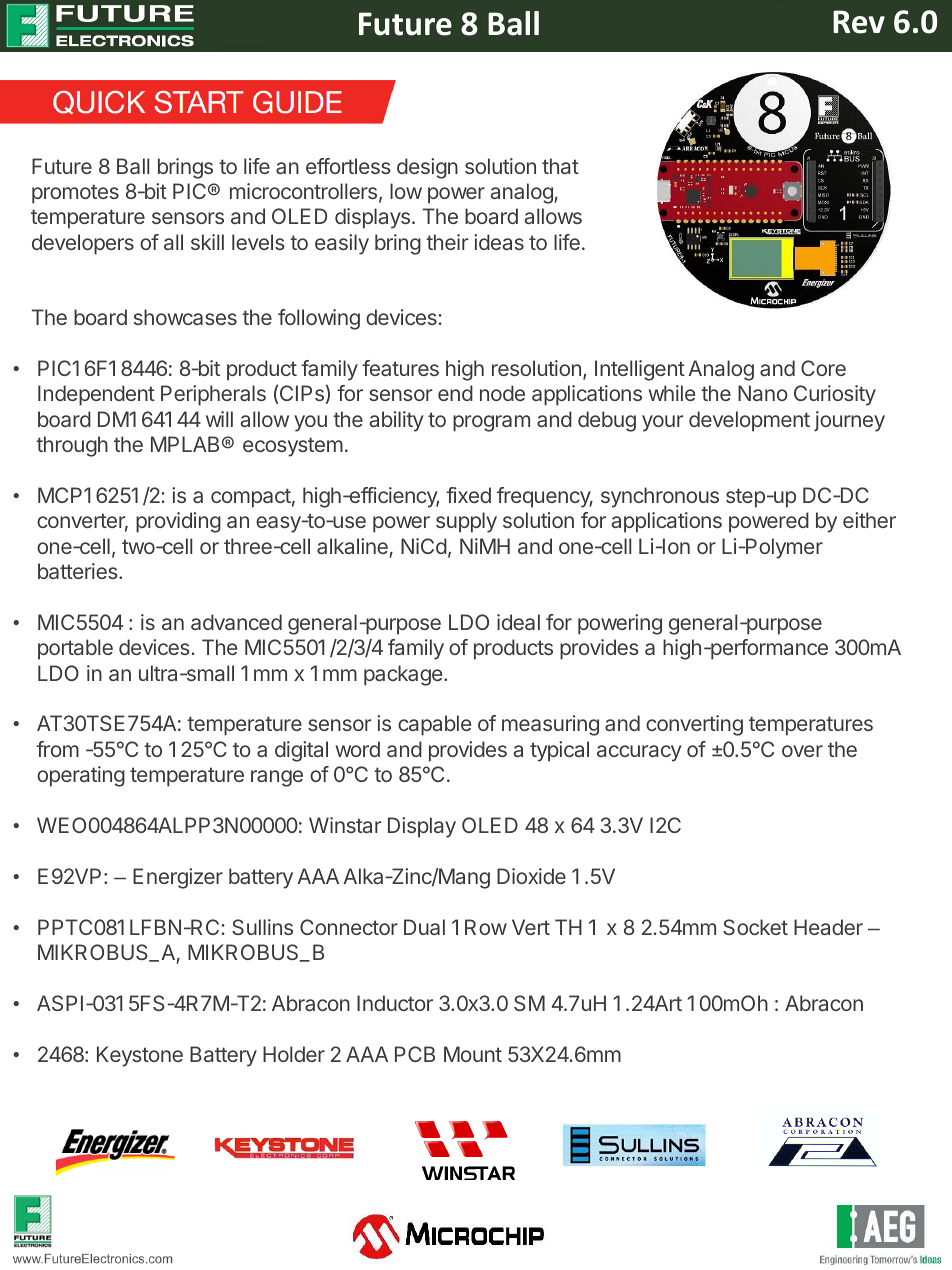 This document has height=1270, width=952. I want to click on supply, so click(466, 522).
